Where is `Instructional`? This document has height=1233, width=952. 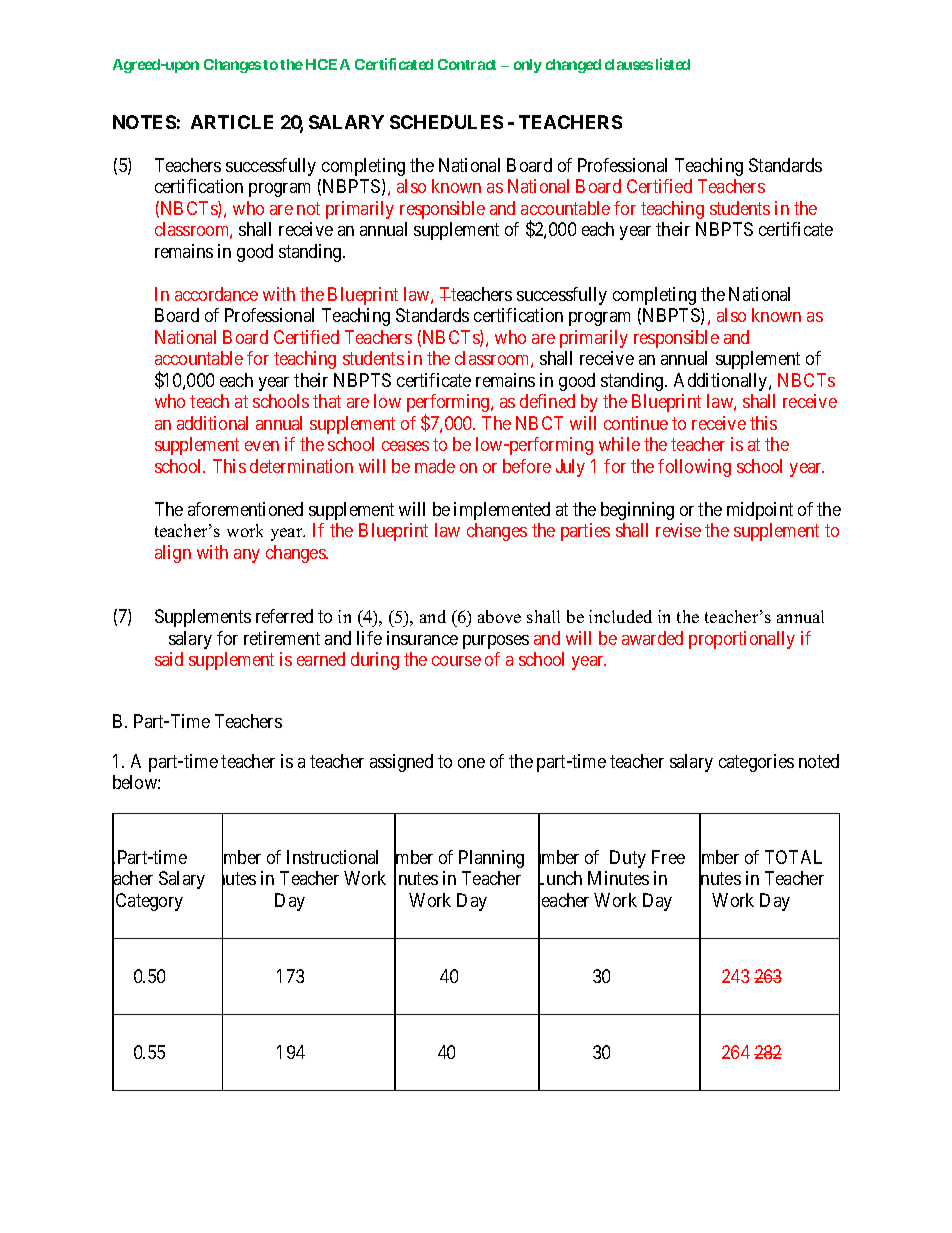 Instructional is located at coordinates (332, 857).
